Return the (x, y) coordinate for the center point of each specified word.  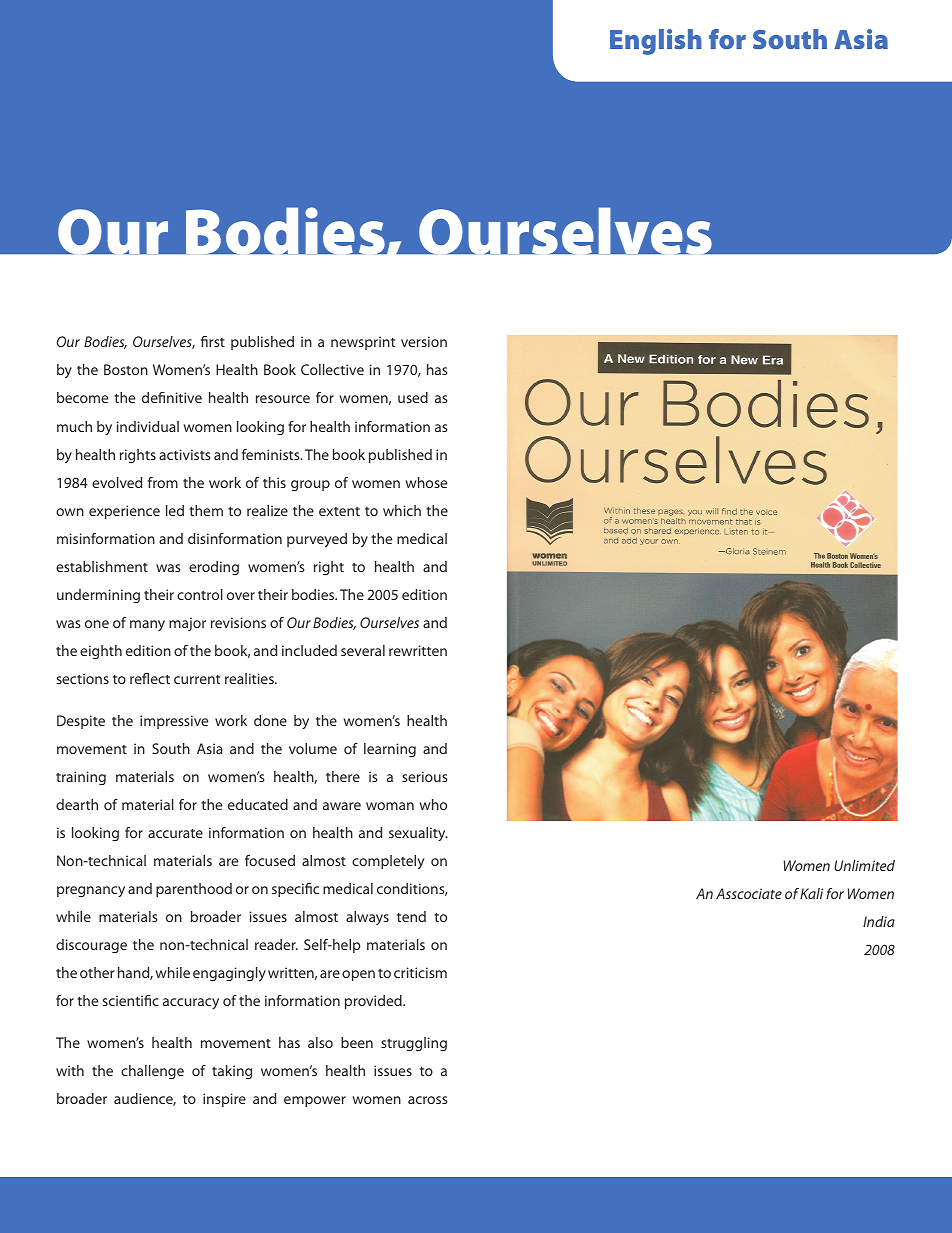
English (656, 42)
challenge (152, 1072)
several (363, 650)
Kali (811, 893)
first (213, 341)
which (402, 510)
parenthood (194, 890)
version (424, 341)
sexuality (418, 834)
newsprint (363, 343)
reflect (150, 678)
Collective (332, 369)
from (163, 482)
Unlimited (864, 865)
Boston (126, 369)
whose (426, 482)
